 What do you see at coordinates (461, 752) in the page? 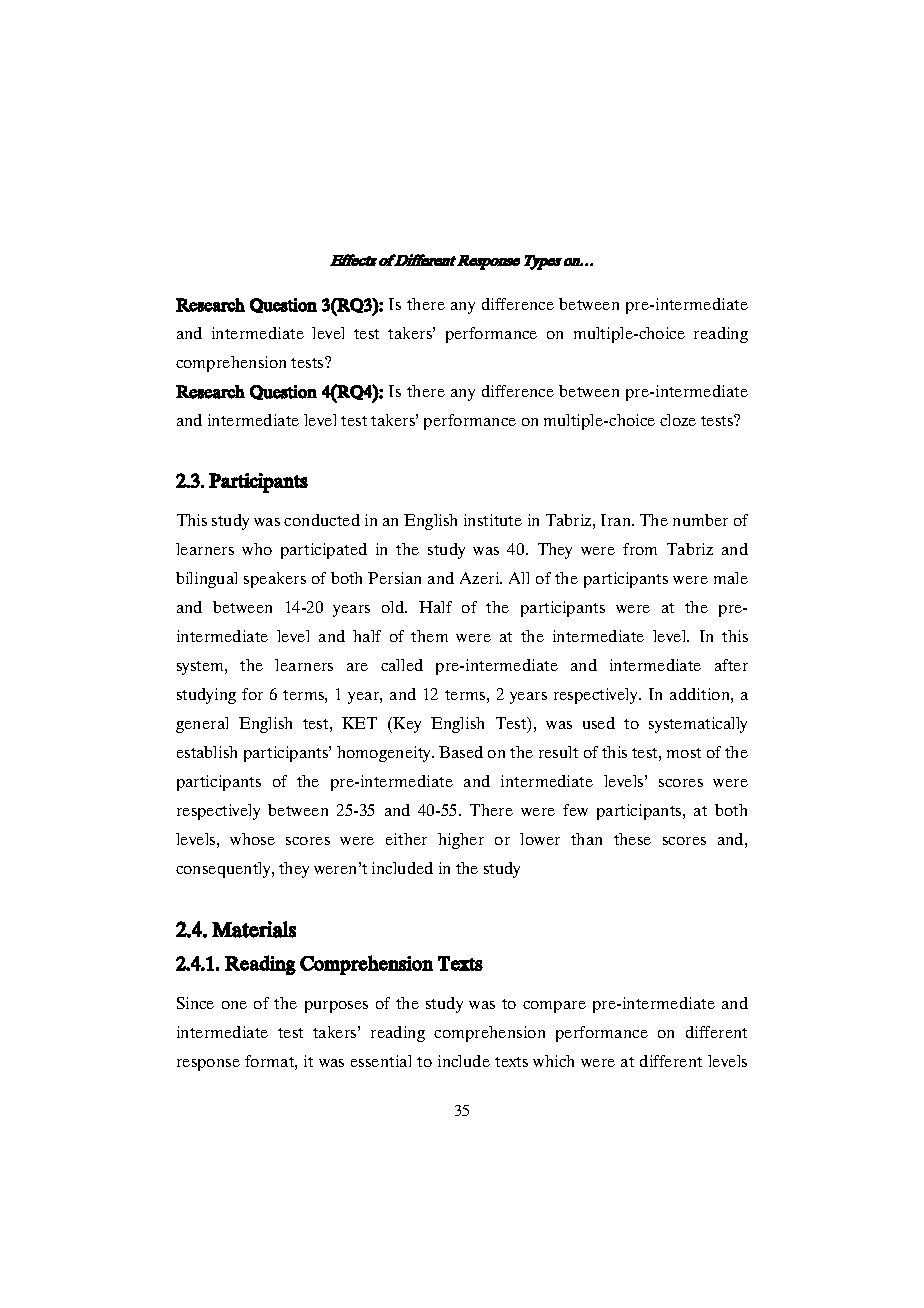
I see `Based` at bounding box center [461, 752].
